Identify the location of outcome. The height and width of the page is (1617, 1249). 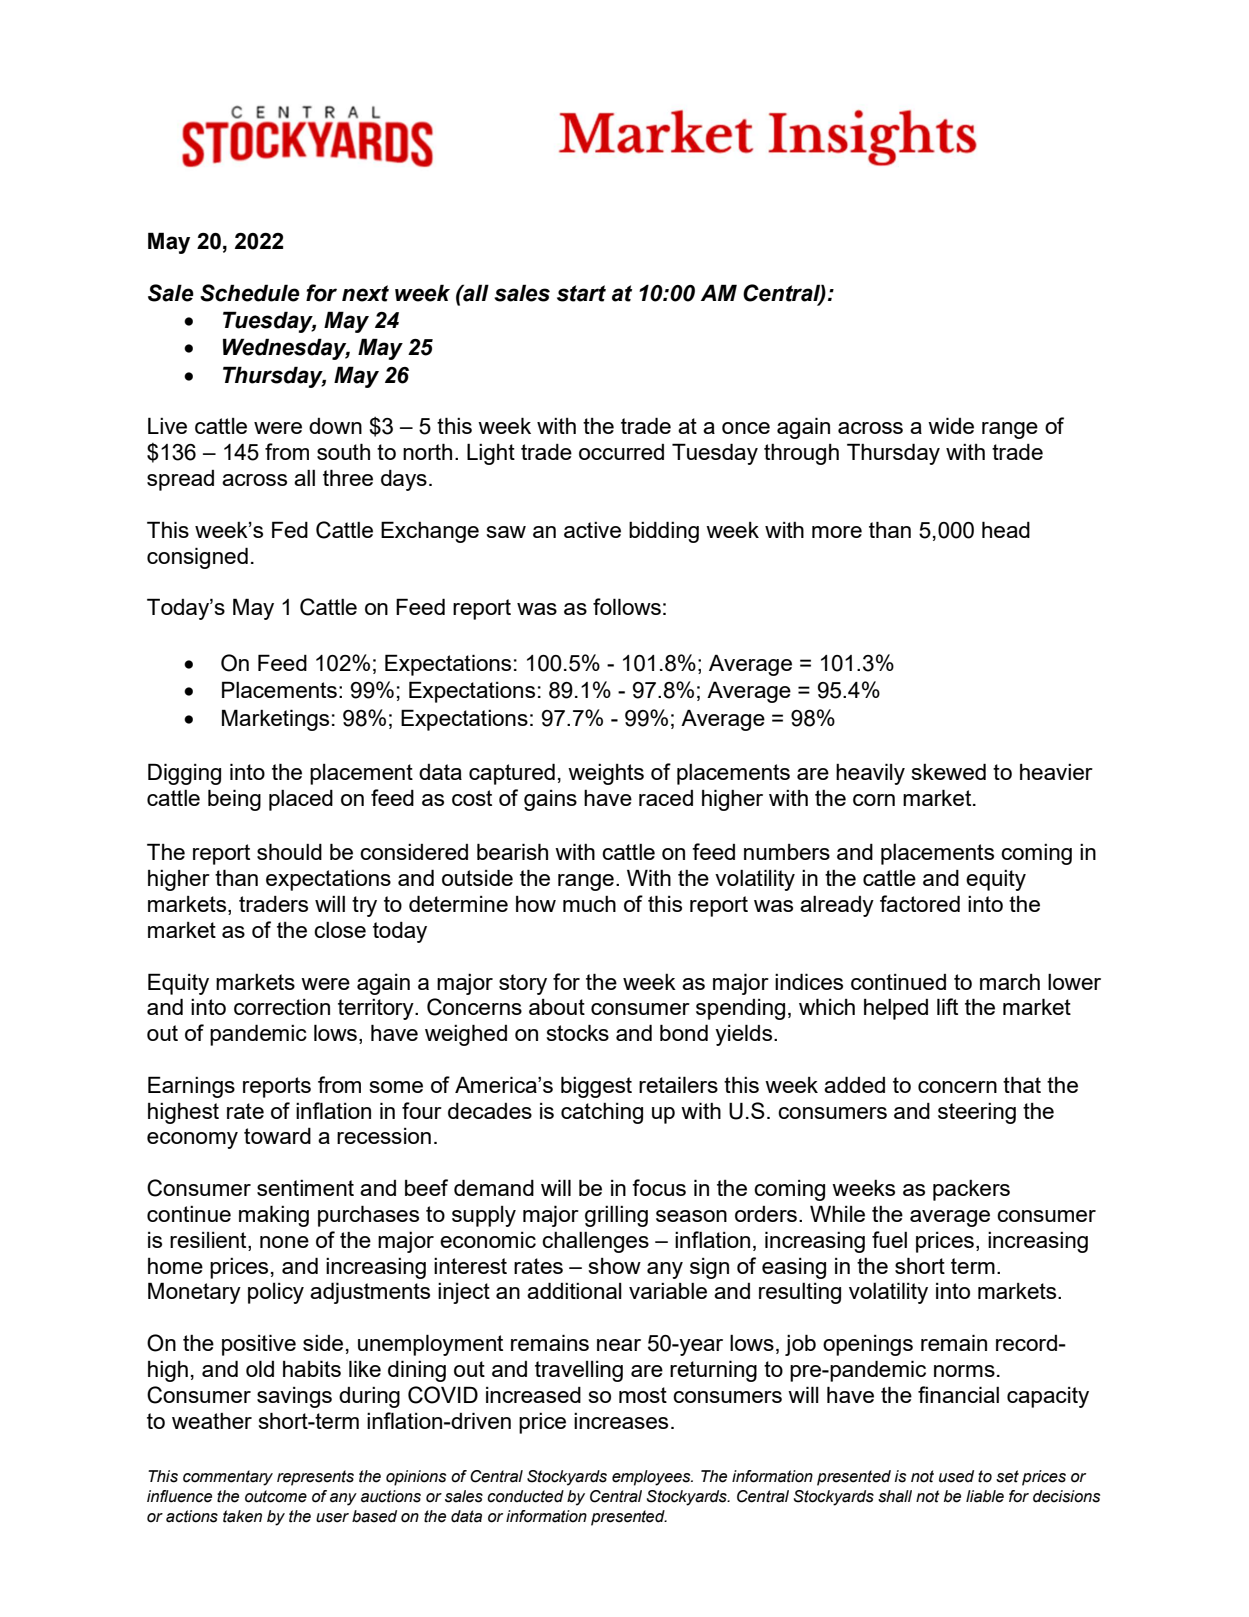
(276, 1496).
